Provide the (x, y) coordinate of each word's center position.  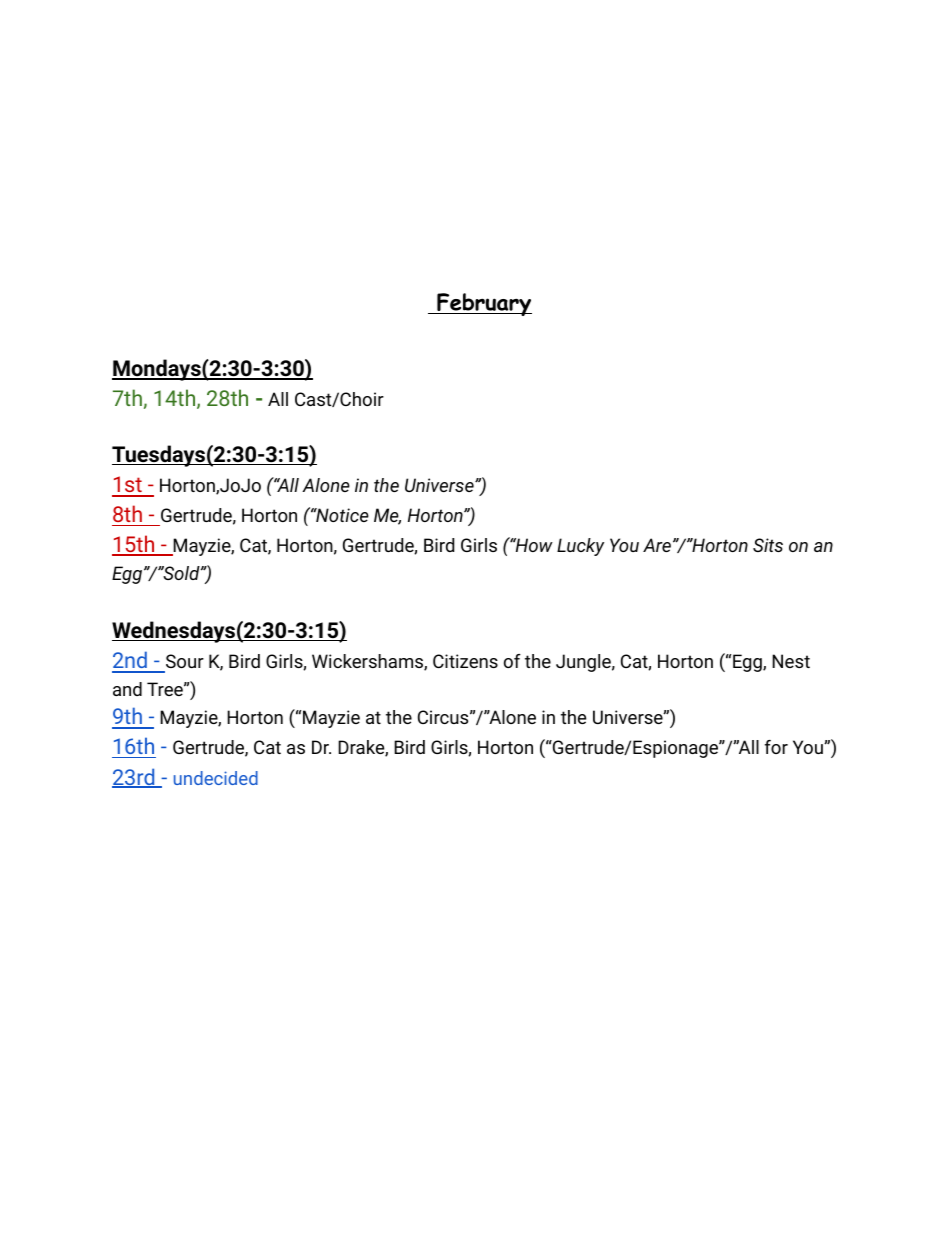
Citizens (465, 661)
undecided (216, 778)
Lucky (580, 547)
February (483, 304)
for (776, 747)
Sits (768, 545)
